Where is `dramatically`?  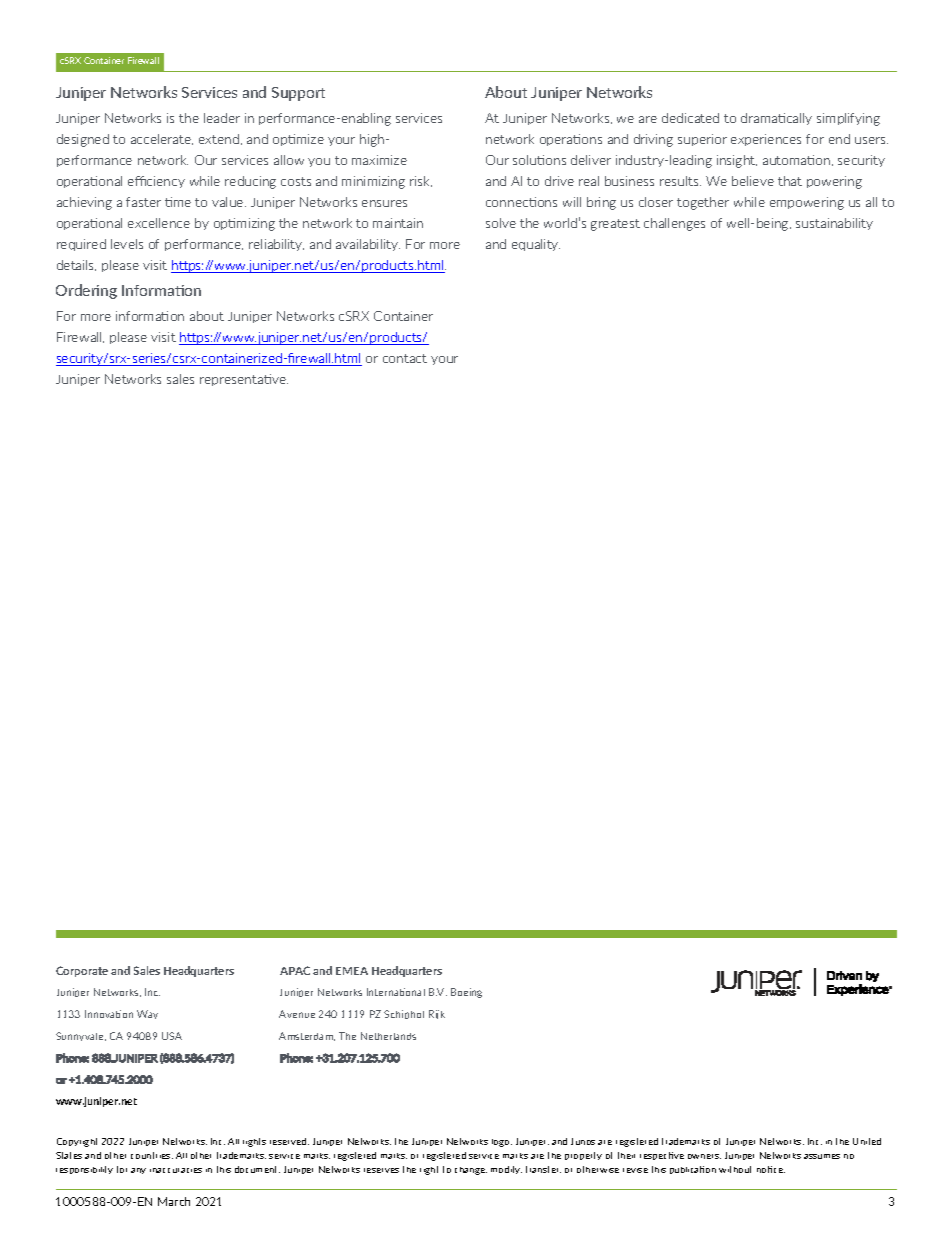 dramatically is located at coordinates (776, 119).
